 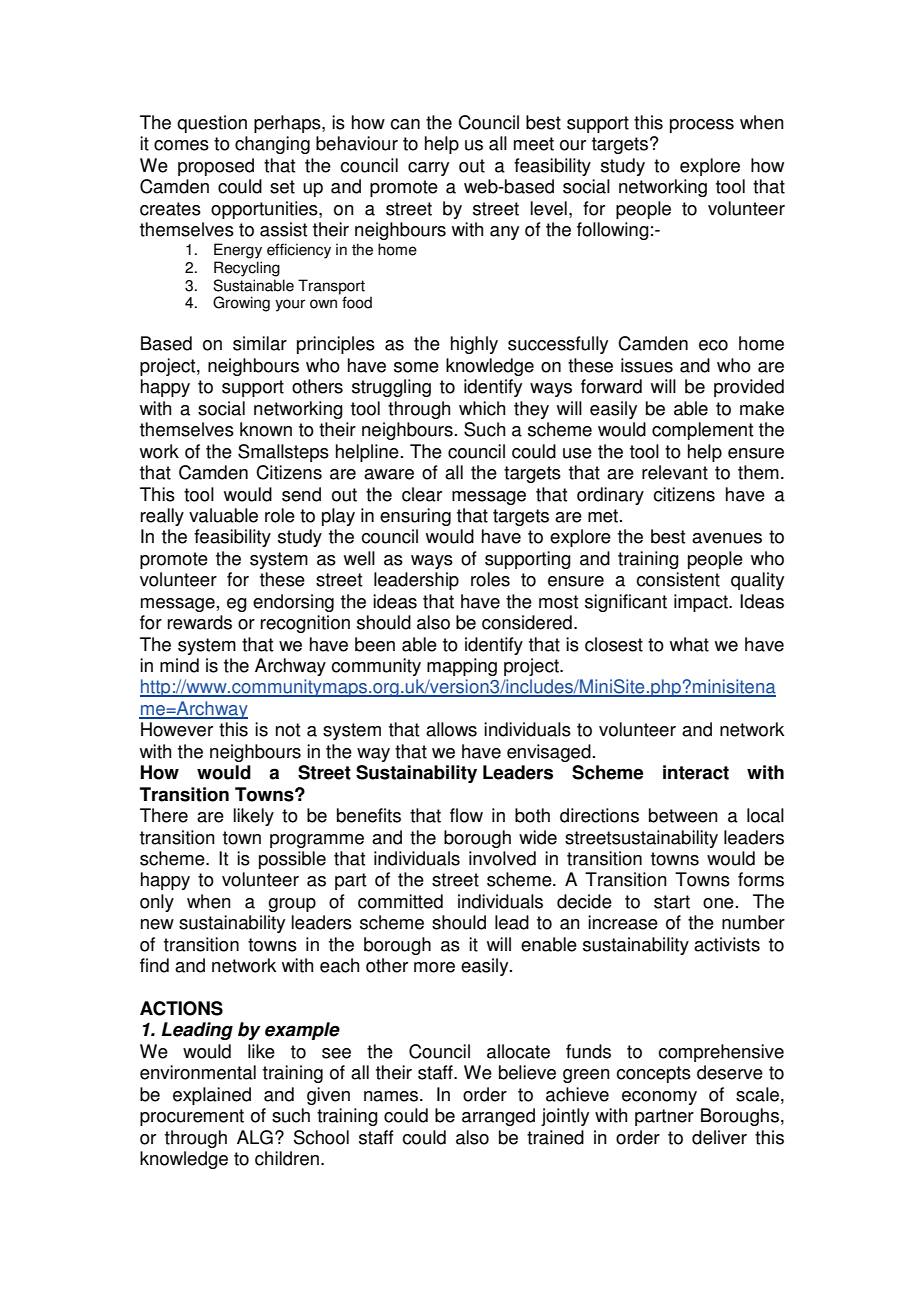 What do you see at coordinates (266, 429) in the screenshot?
I see `known` at bounding box center [266, 429].
